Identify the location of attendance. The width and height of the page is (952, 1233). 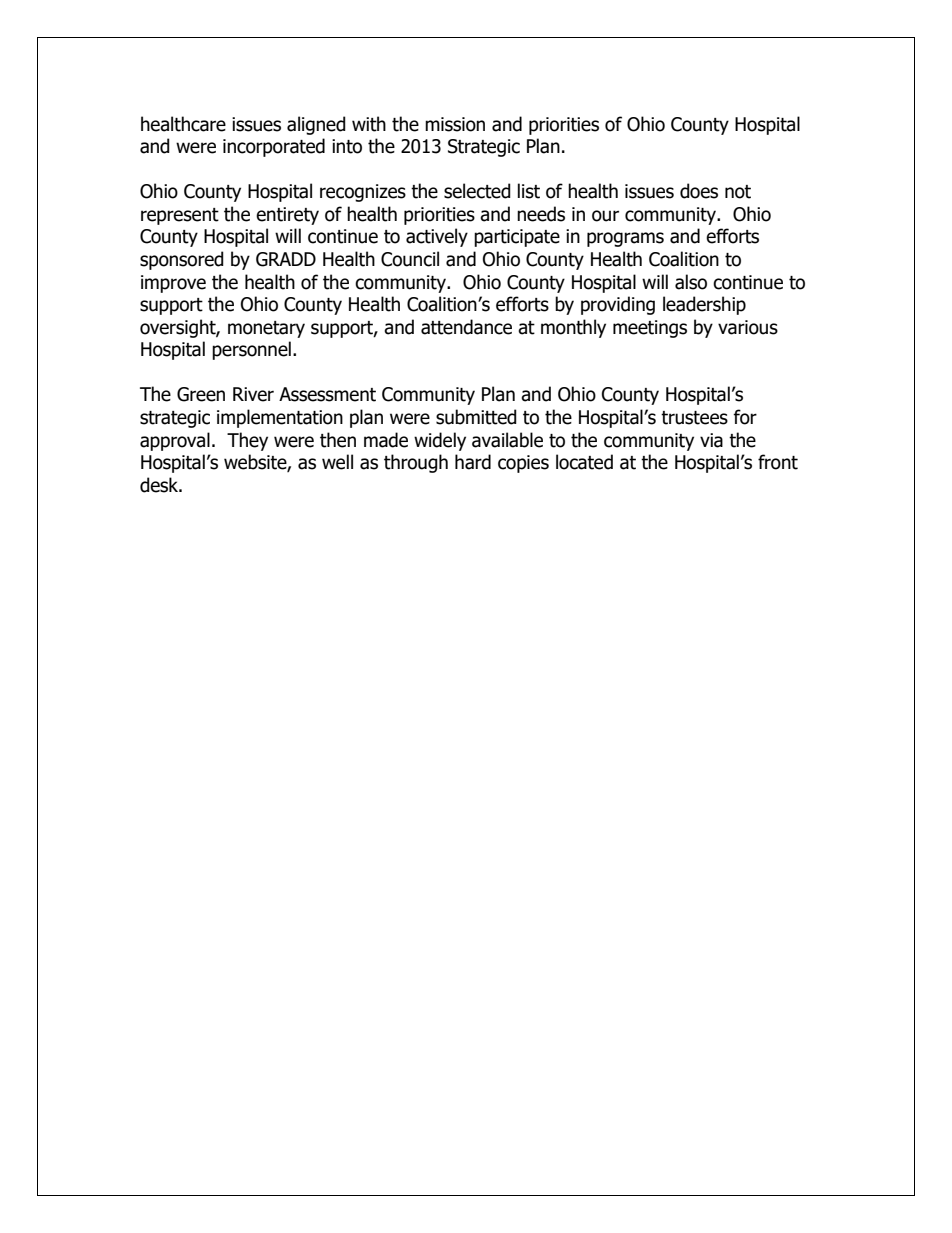
(466, 327).
